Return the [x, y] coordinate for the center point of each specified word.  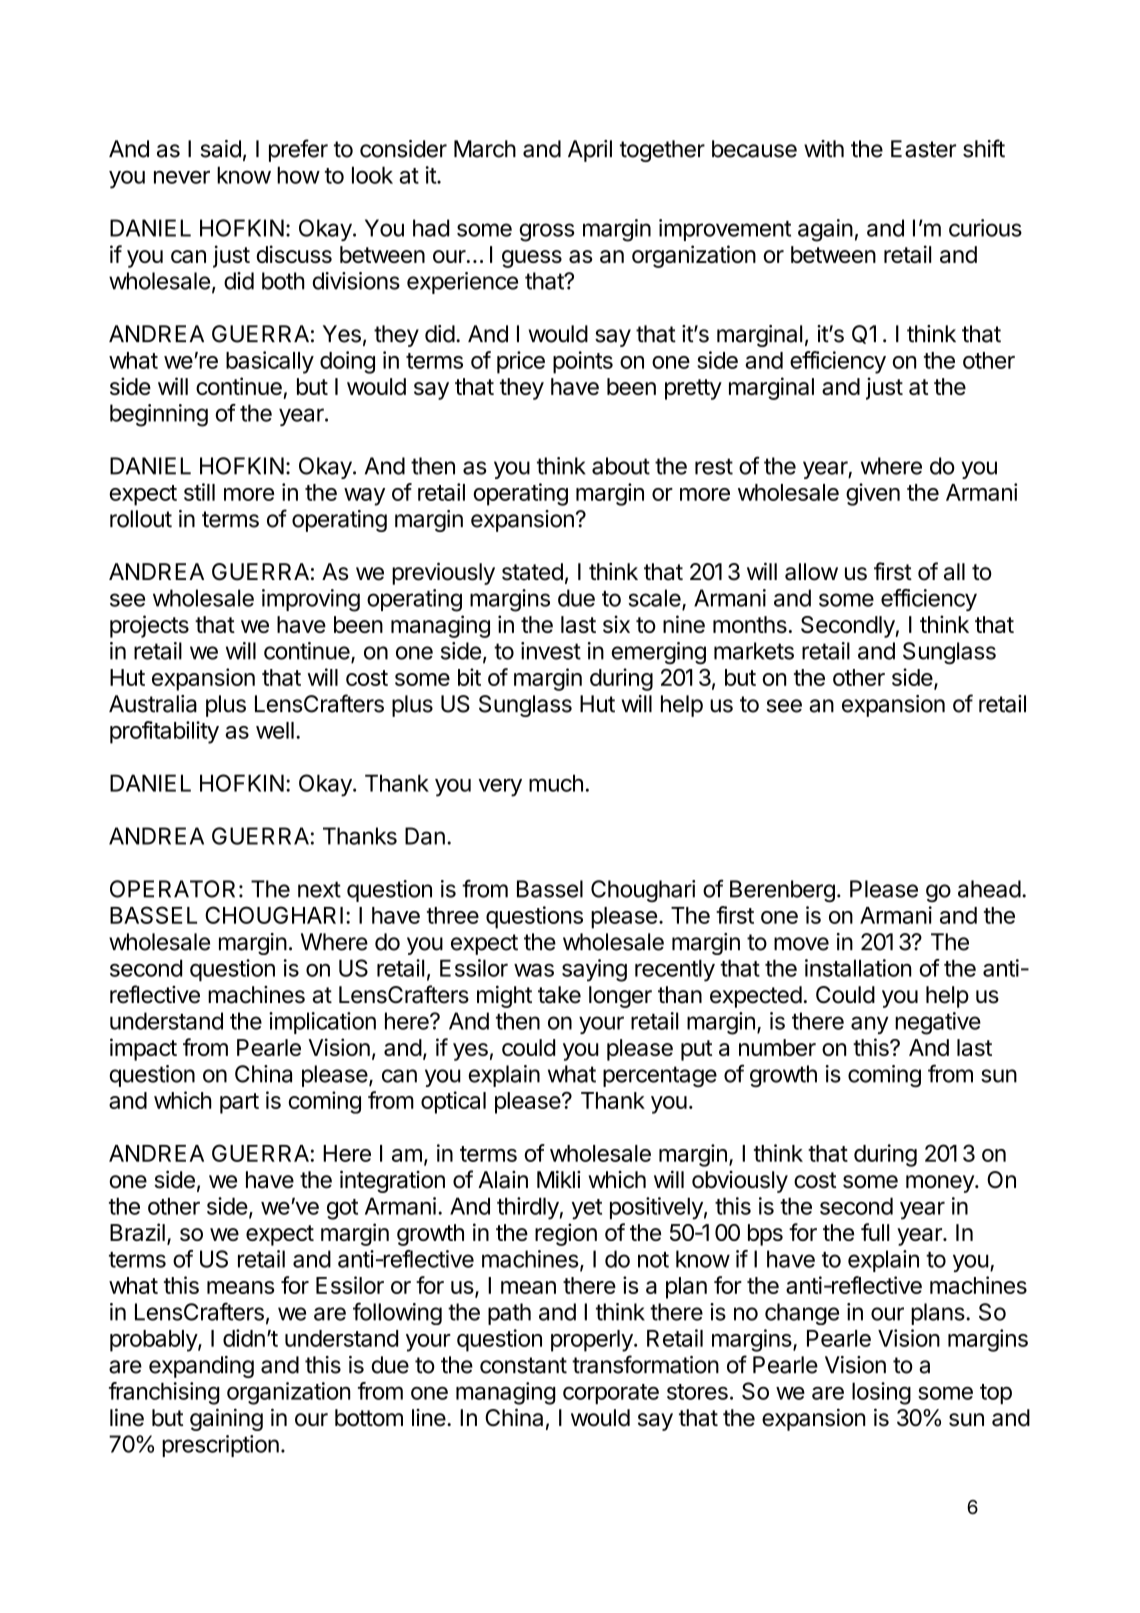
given [873, 494]
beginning [159, 415]
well [275, 730]
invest [551, 651]
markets [754, 651]
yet [587, 1209]
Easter [923, 149]
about [621, 466]
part [239, 1103]
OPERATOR [172, 889]
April [590, 151]
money [941, 1184]
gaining [226, 1419]
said [220, 149]
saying [594, 970]
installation [858, 968]
